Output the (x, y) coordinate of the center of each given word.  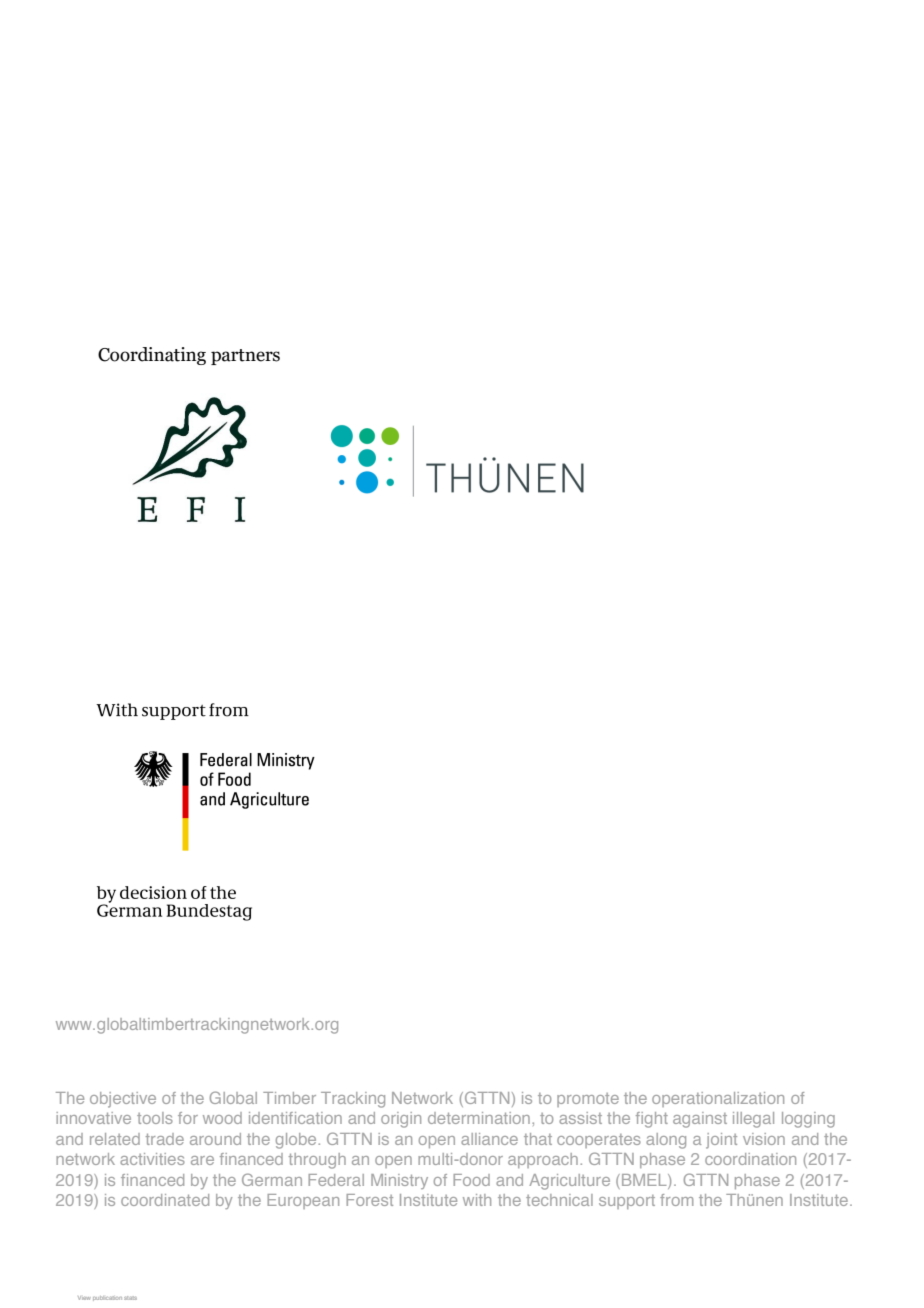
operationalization (718, 1099)
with (477, 1200)
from (676, 1200)
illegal (753, 1120)
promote (588, 1100)
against (700, 1120)
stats (130, 1298)
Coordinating (152, 356)
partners (245, 357)
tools (155, 1118)
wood (222, 1118)
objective (123, 1100)
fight (652, 1120)
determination (479, 1118)
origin (401, 1120)
